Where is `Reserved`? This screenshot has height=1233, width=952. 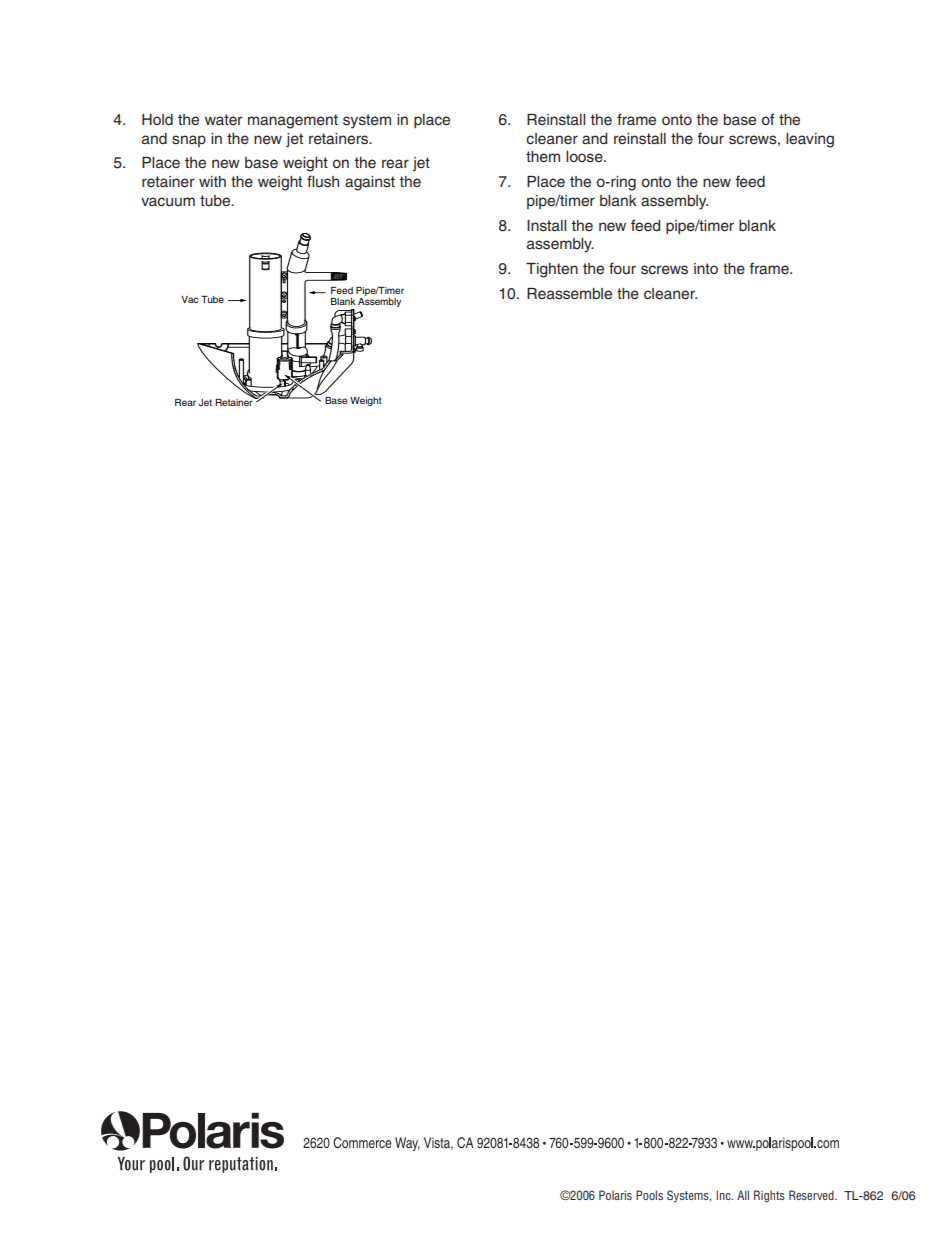
Reserved is located at coordinates (812, 1195).
